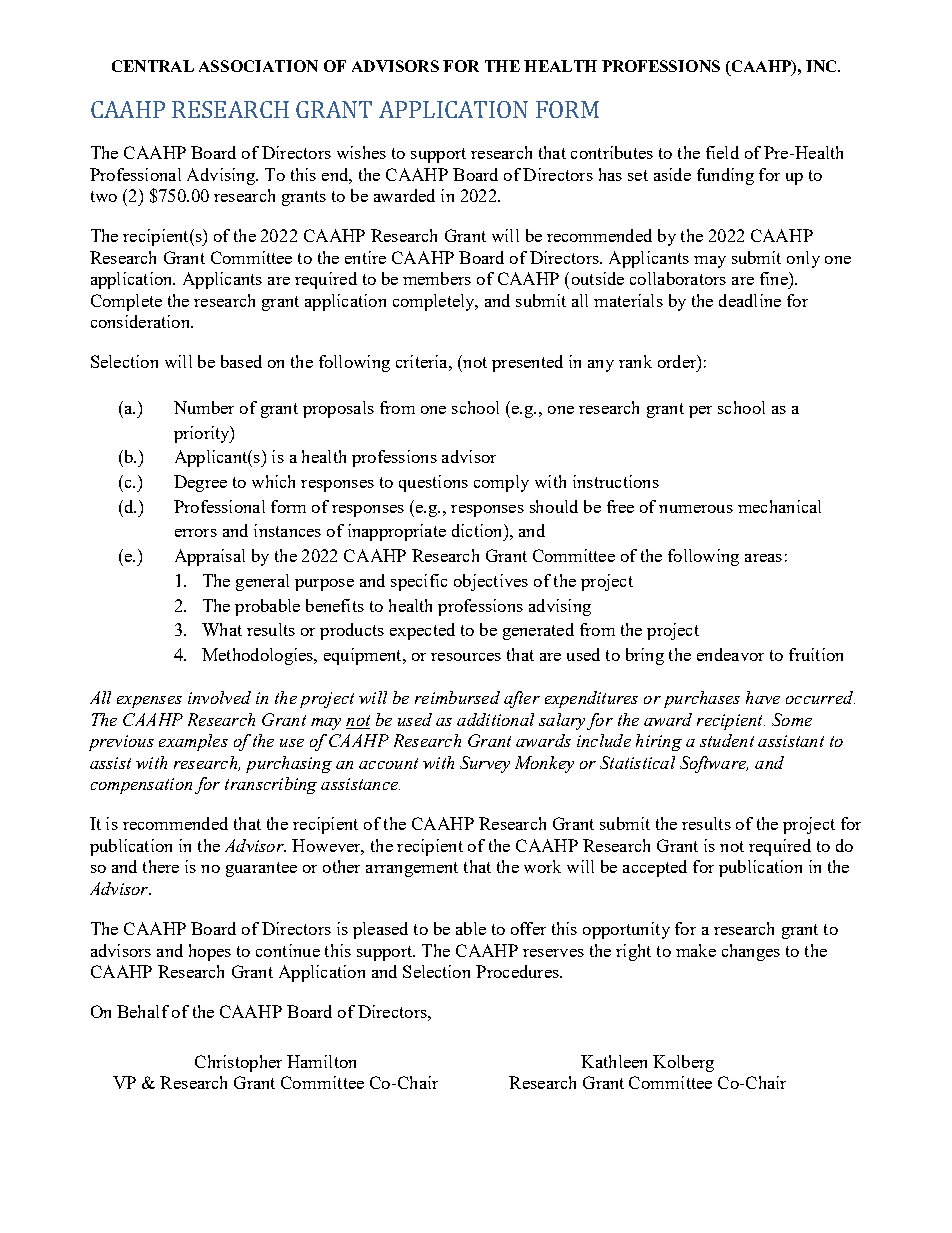  What do you see at coordinates (751, 952) in the document?
I see `changes` at bounding box center [751, 952].
